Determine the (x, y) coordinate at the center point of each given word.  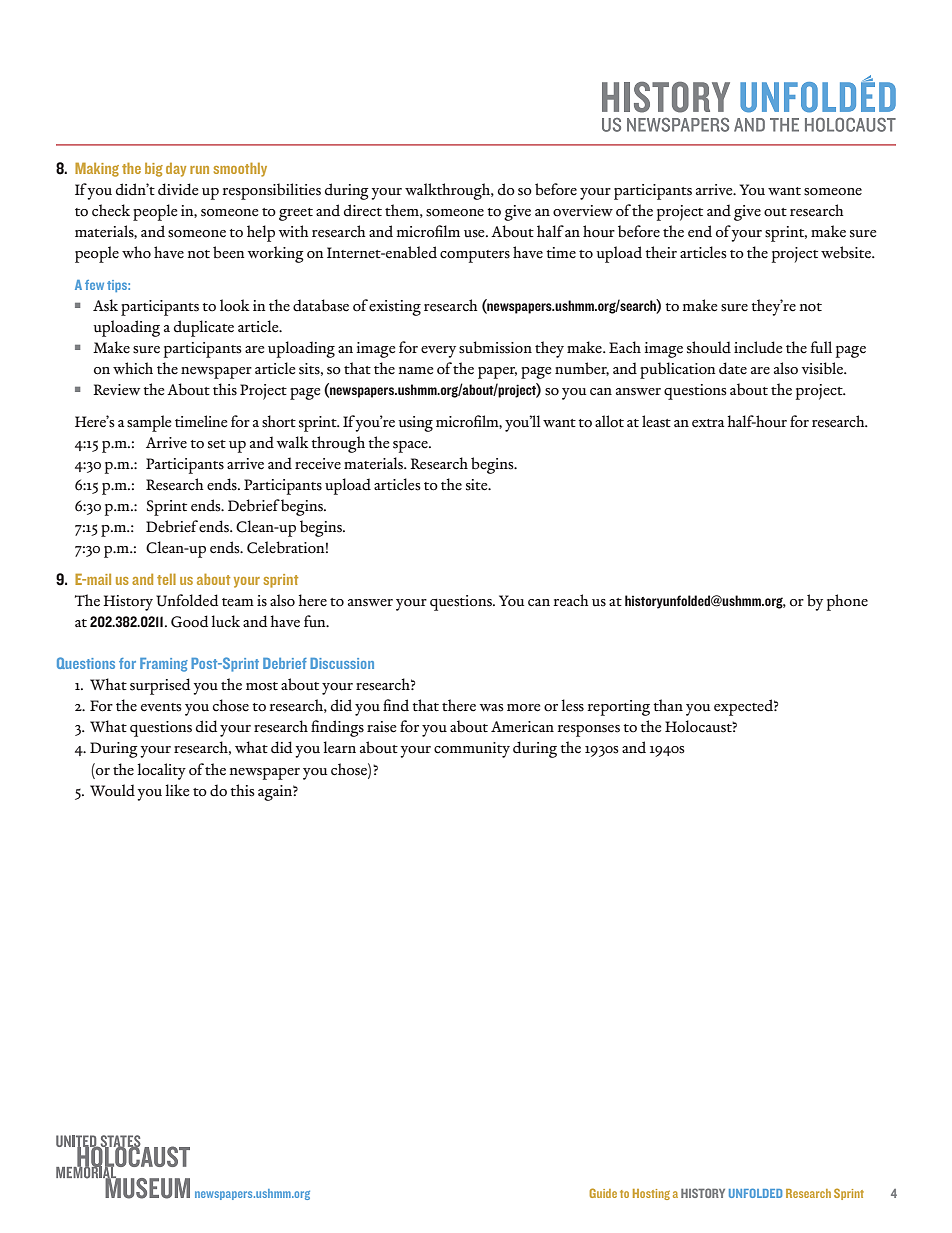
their (661, 252)
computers (475, 256)
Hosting (651, 1194)
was (492, 708)
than (668, 705)
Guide (603, 1193)
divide (178, 189)
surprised (160, 686)
